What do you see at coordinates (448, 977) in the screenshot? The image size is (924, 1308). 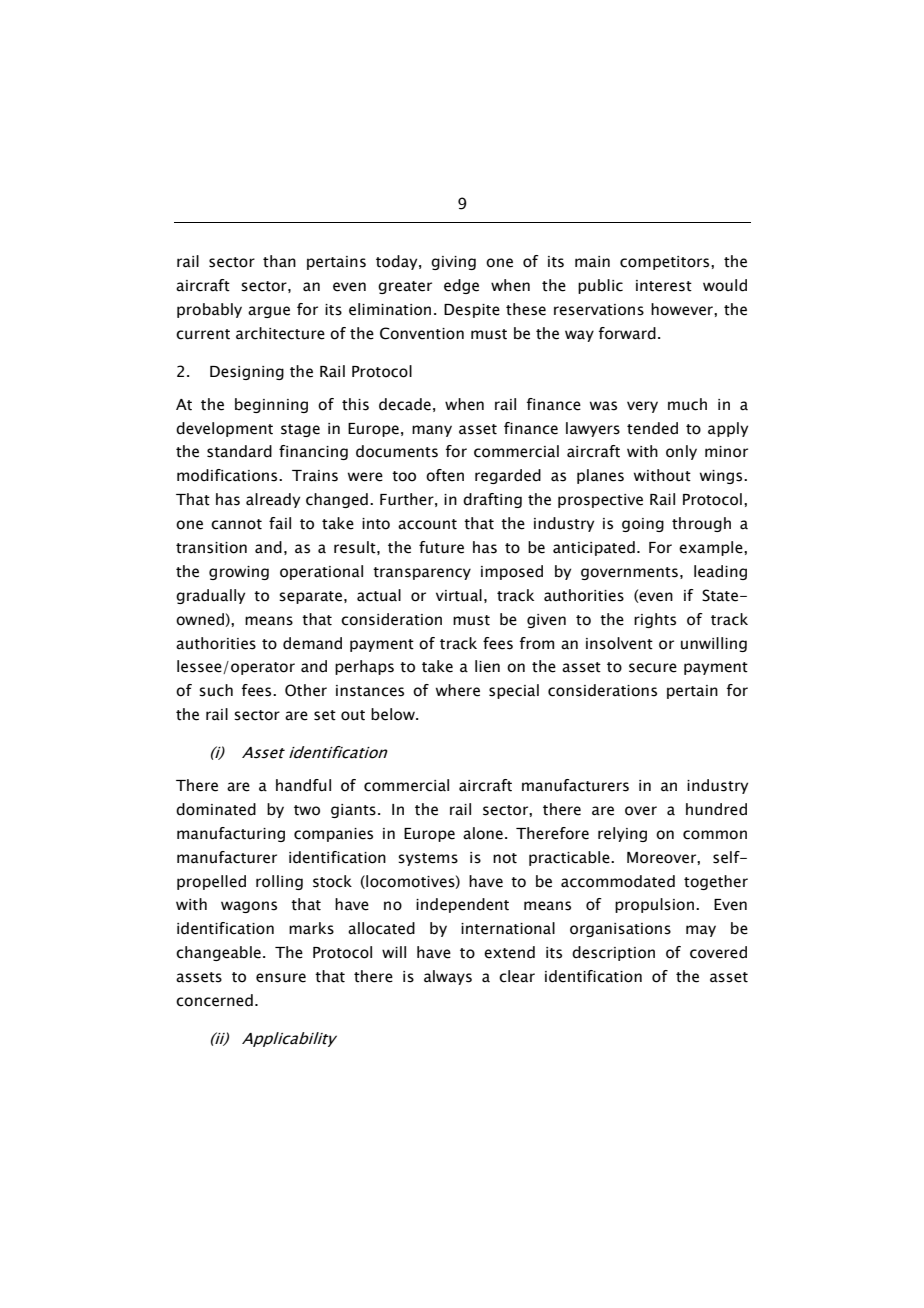 I see `always` at bounding box center [448, 977].
